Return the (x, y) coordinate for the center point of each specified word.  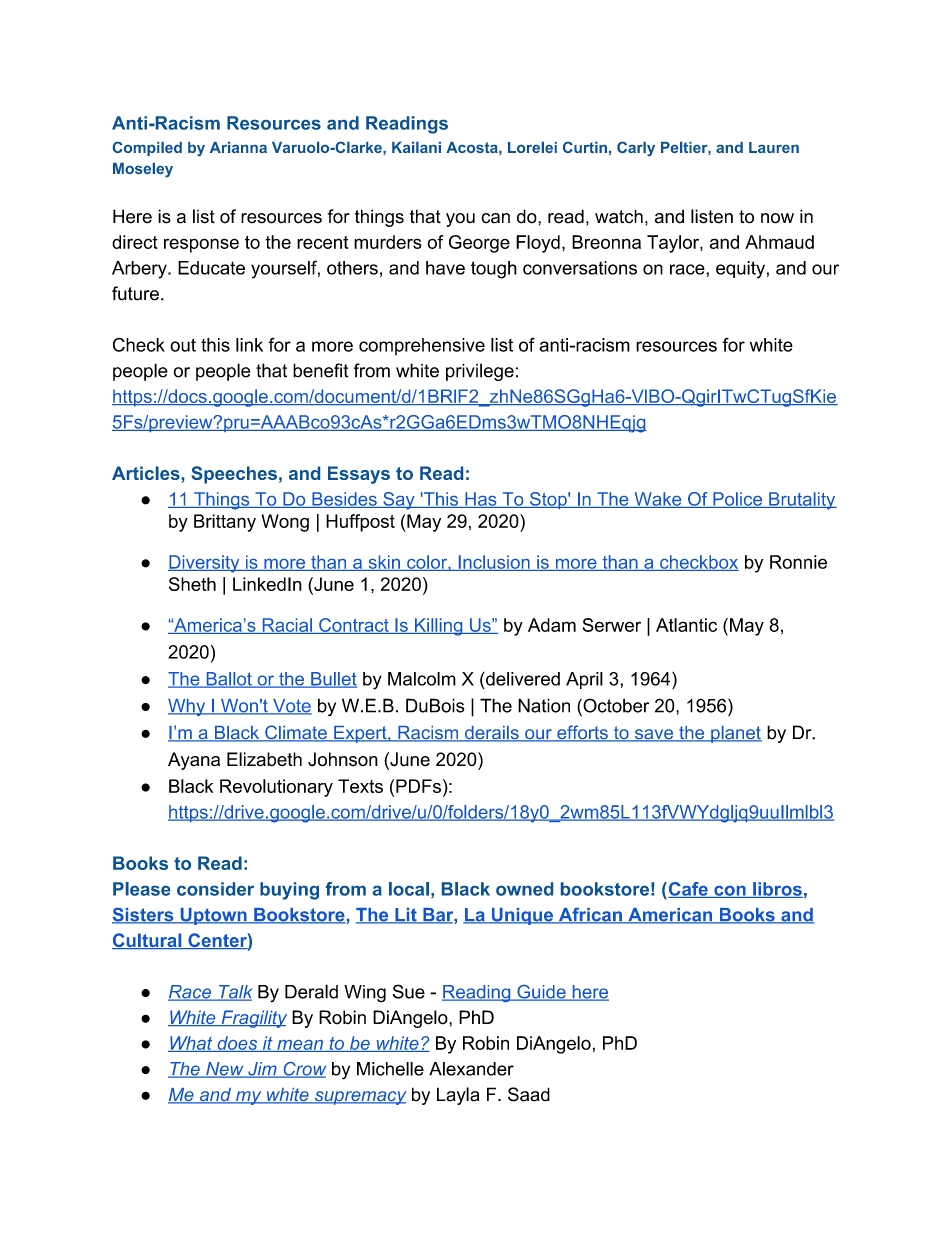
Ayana (194, 761)
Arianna (238, 147)
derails (492, 734)
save (654, 735)
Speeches (234, 475)
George (479, 244)
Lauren (774, 147)
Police (738, 500)
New (225, 1070)
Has (481, 500)
